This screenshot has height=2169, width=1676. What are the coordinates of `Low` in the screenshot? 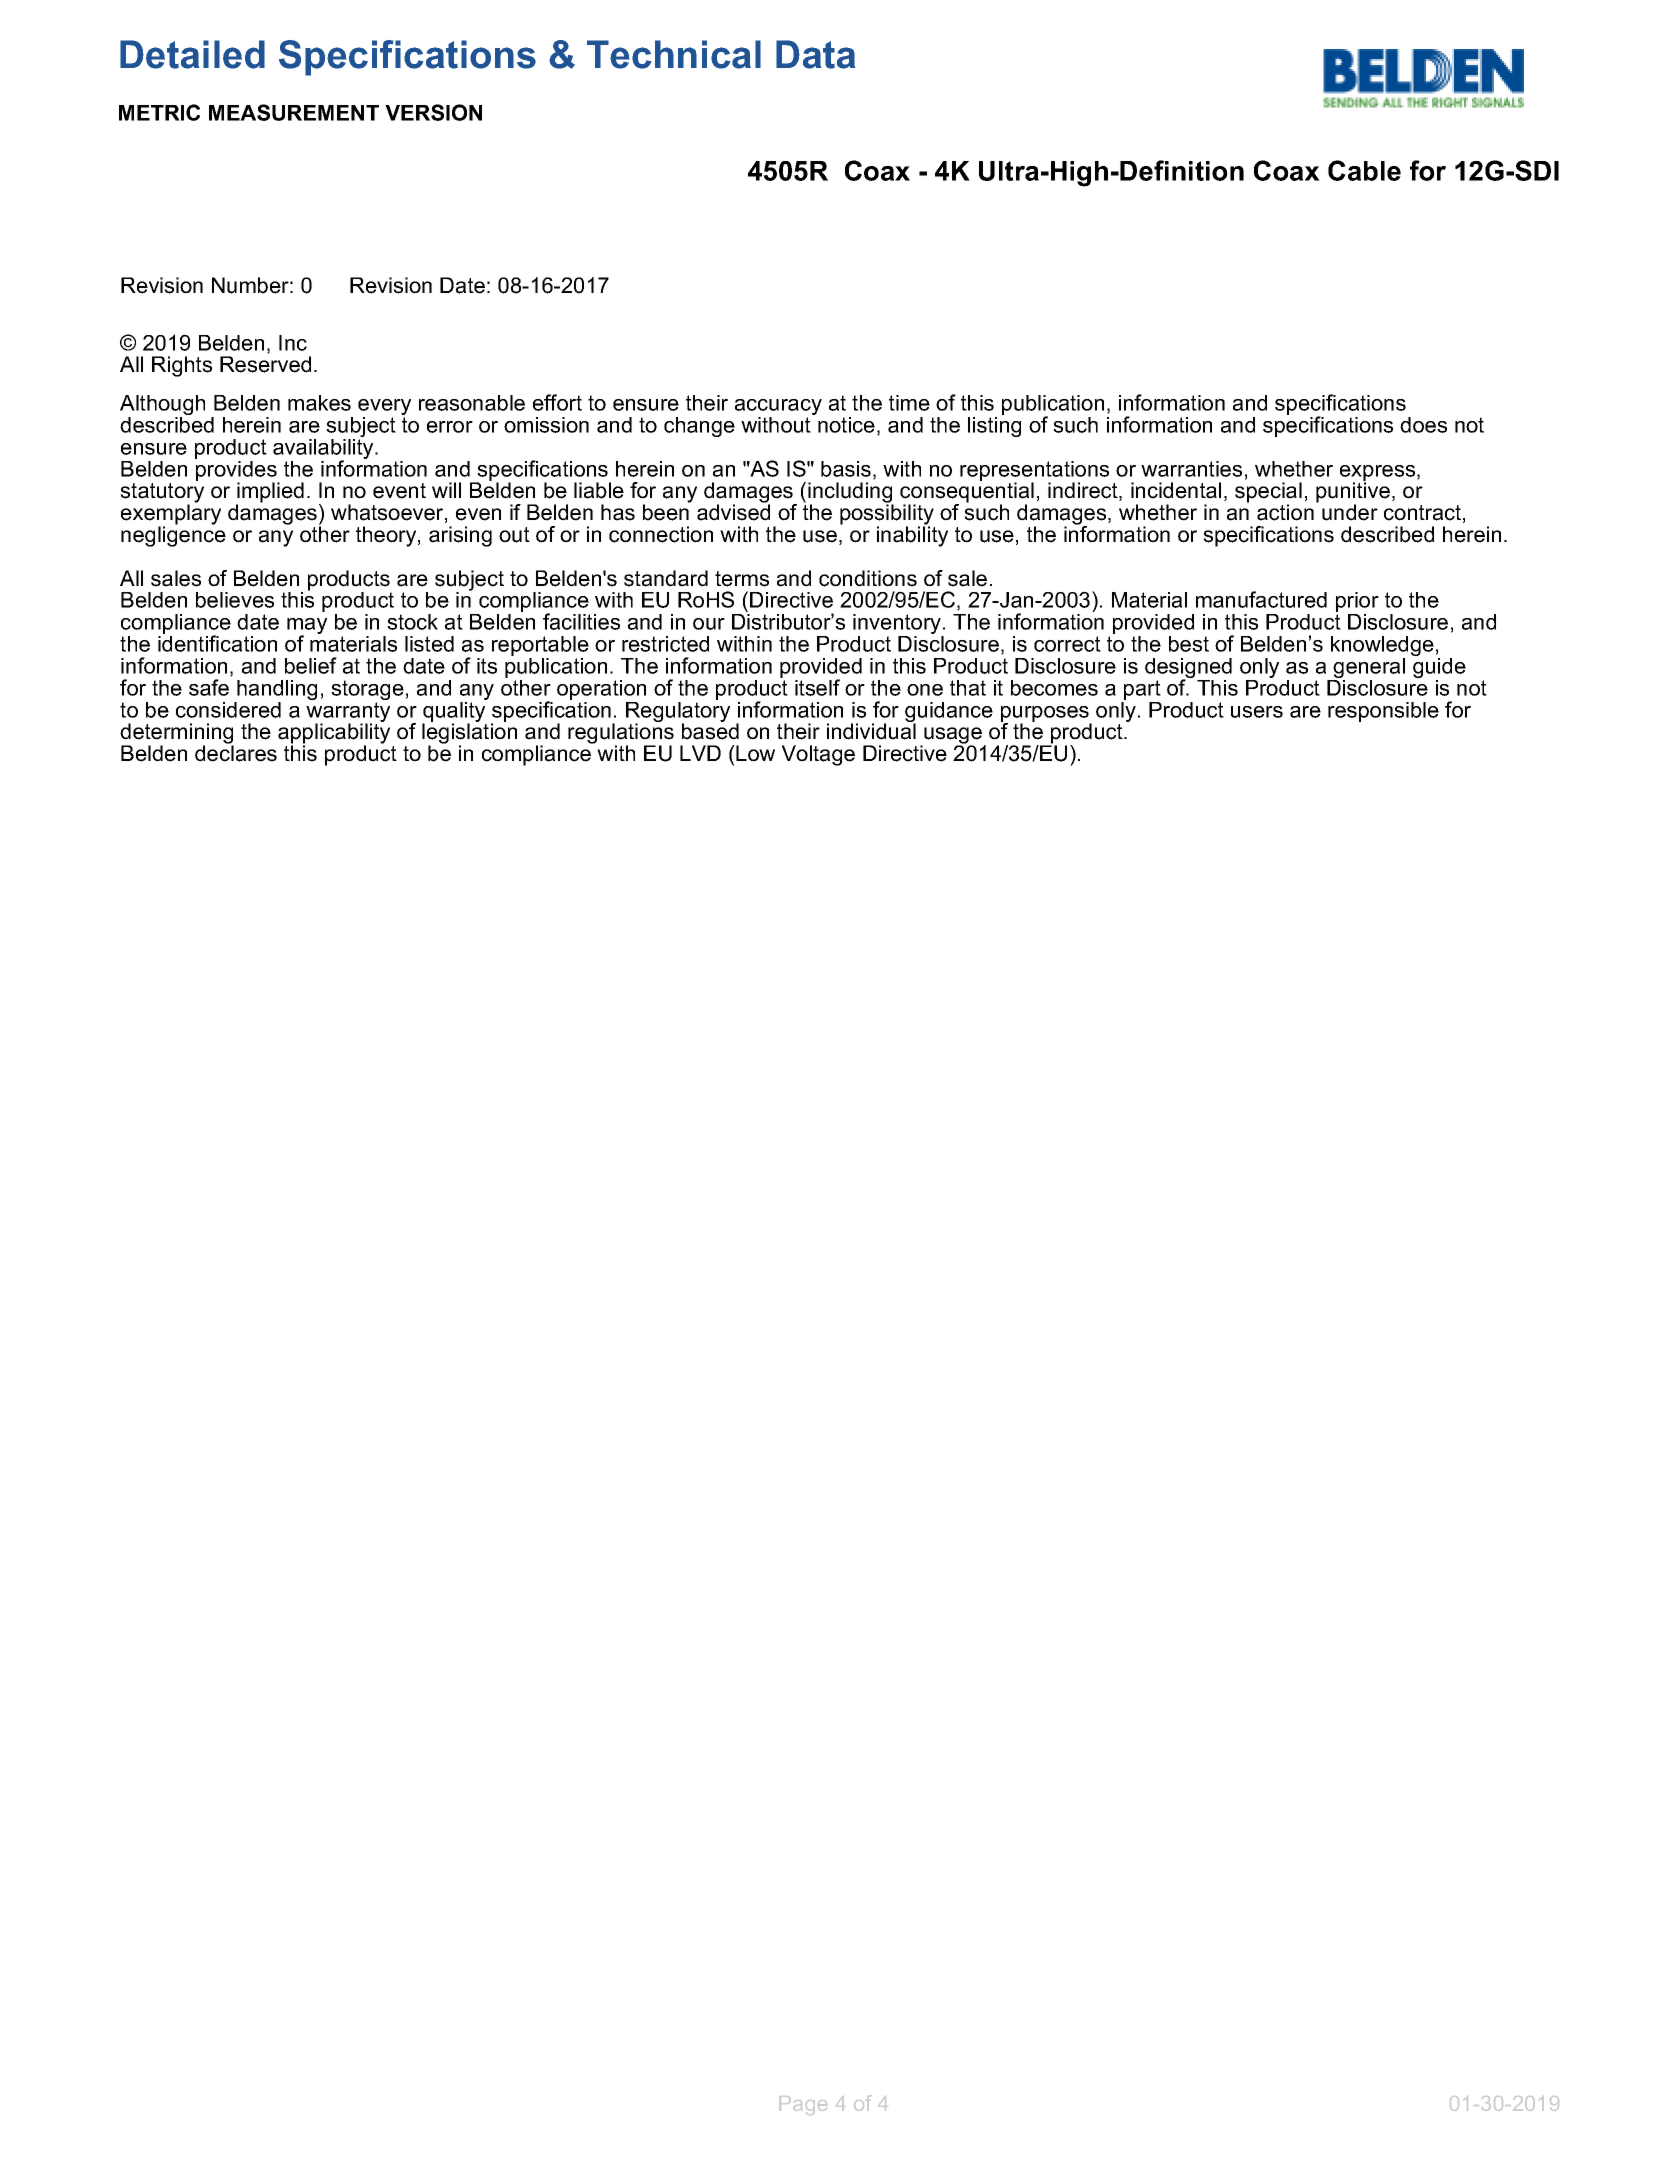 It's located at (755, 753).
